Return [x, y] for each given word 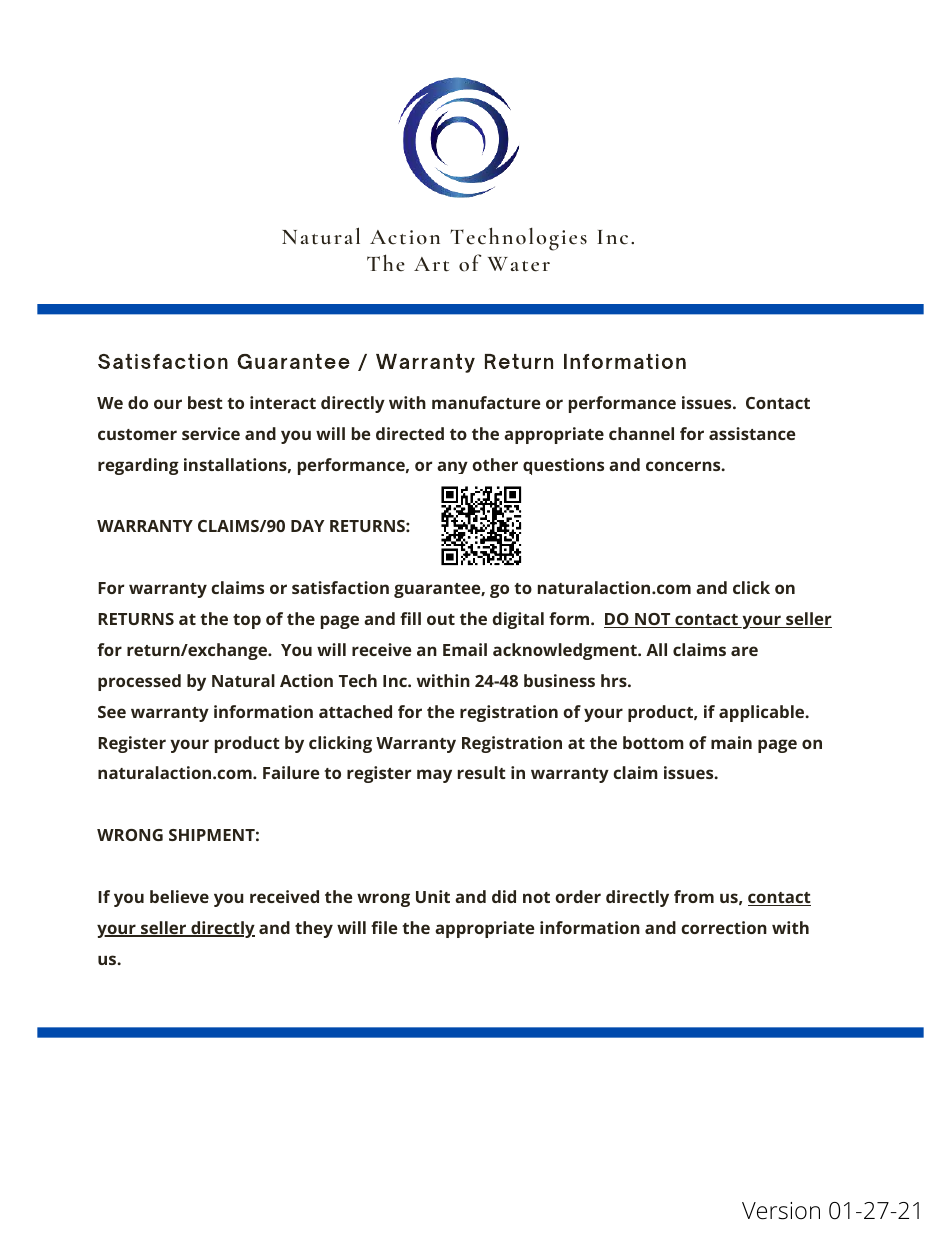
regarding [138, 466]
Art [431, 264]
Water [519, 264]
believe [179, 896]
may [434, 776]
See [112, 712]
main [731, 742]
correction [724, 927]
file [384, 927]
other [495, 464]
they [314, 929]
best [205, 402]
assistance [752, 433]
